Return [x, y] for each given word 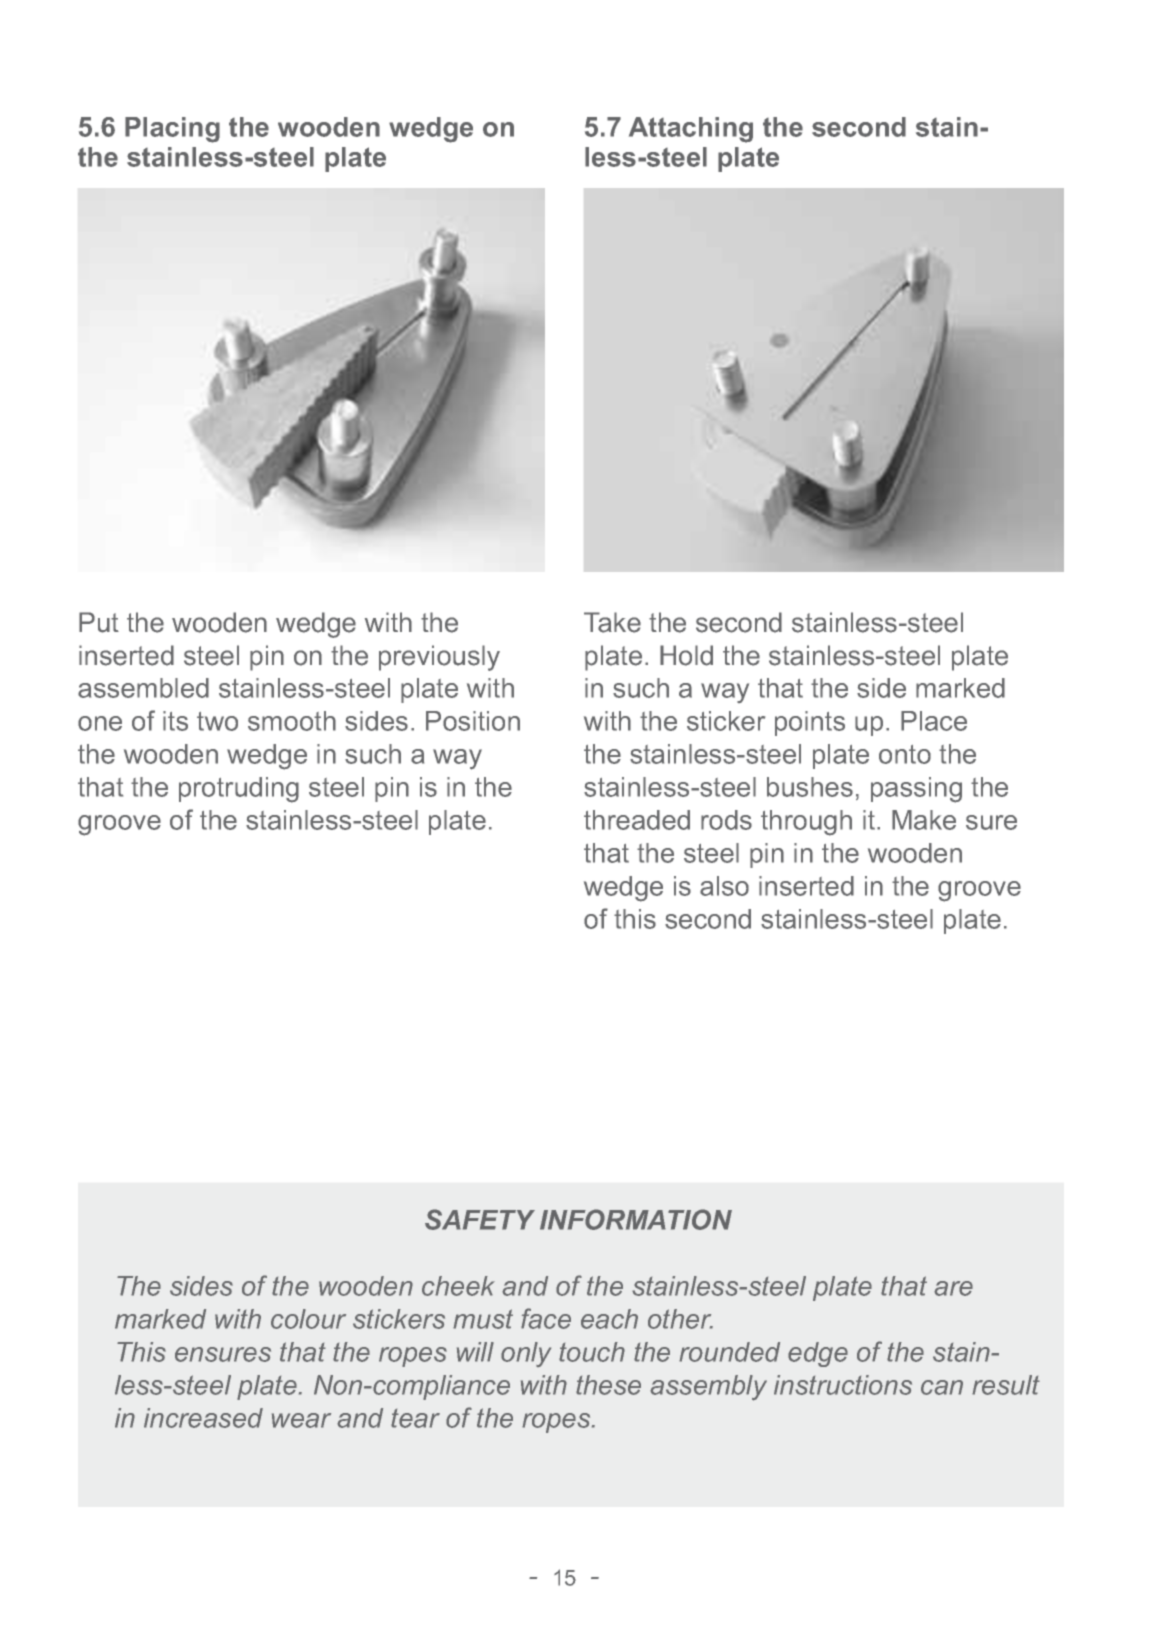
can [942, 1387]
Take [612, 622]
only [526, 1354]
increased [203, 1418]
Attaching [691, 130]
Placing [172, 130]
